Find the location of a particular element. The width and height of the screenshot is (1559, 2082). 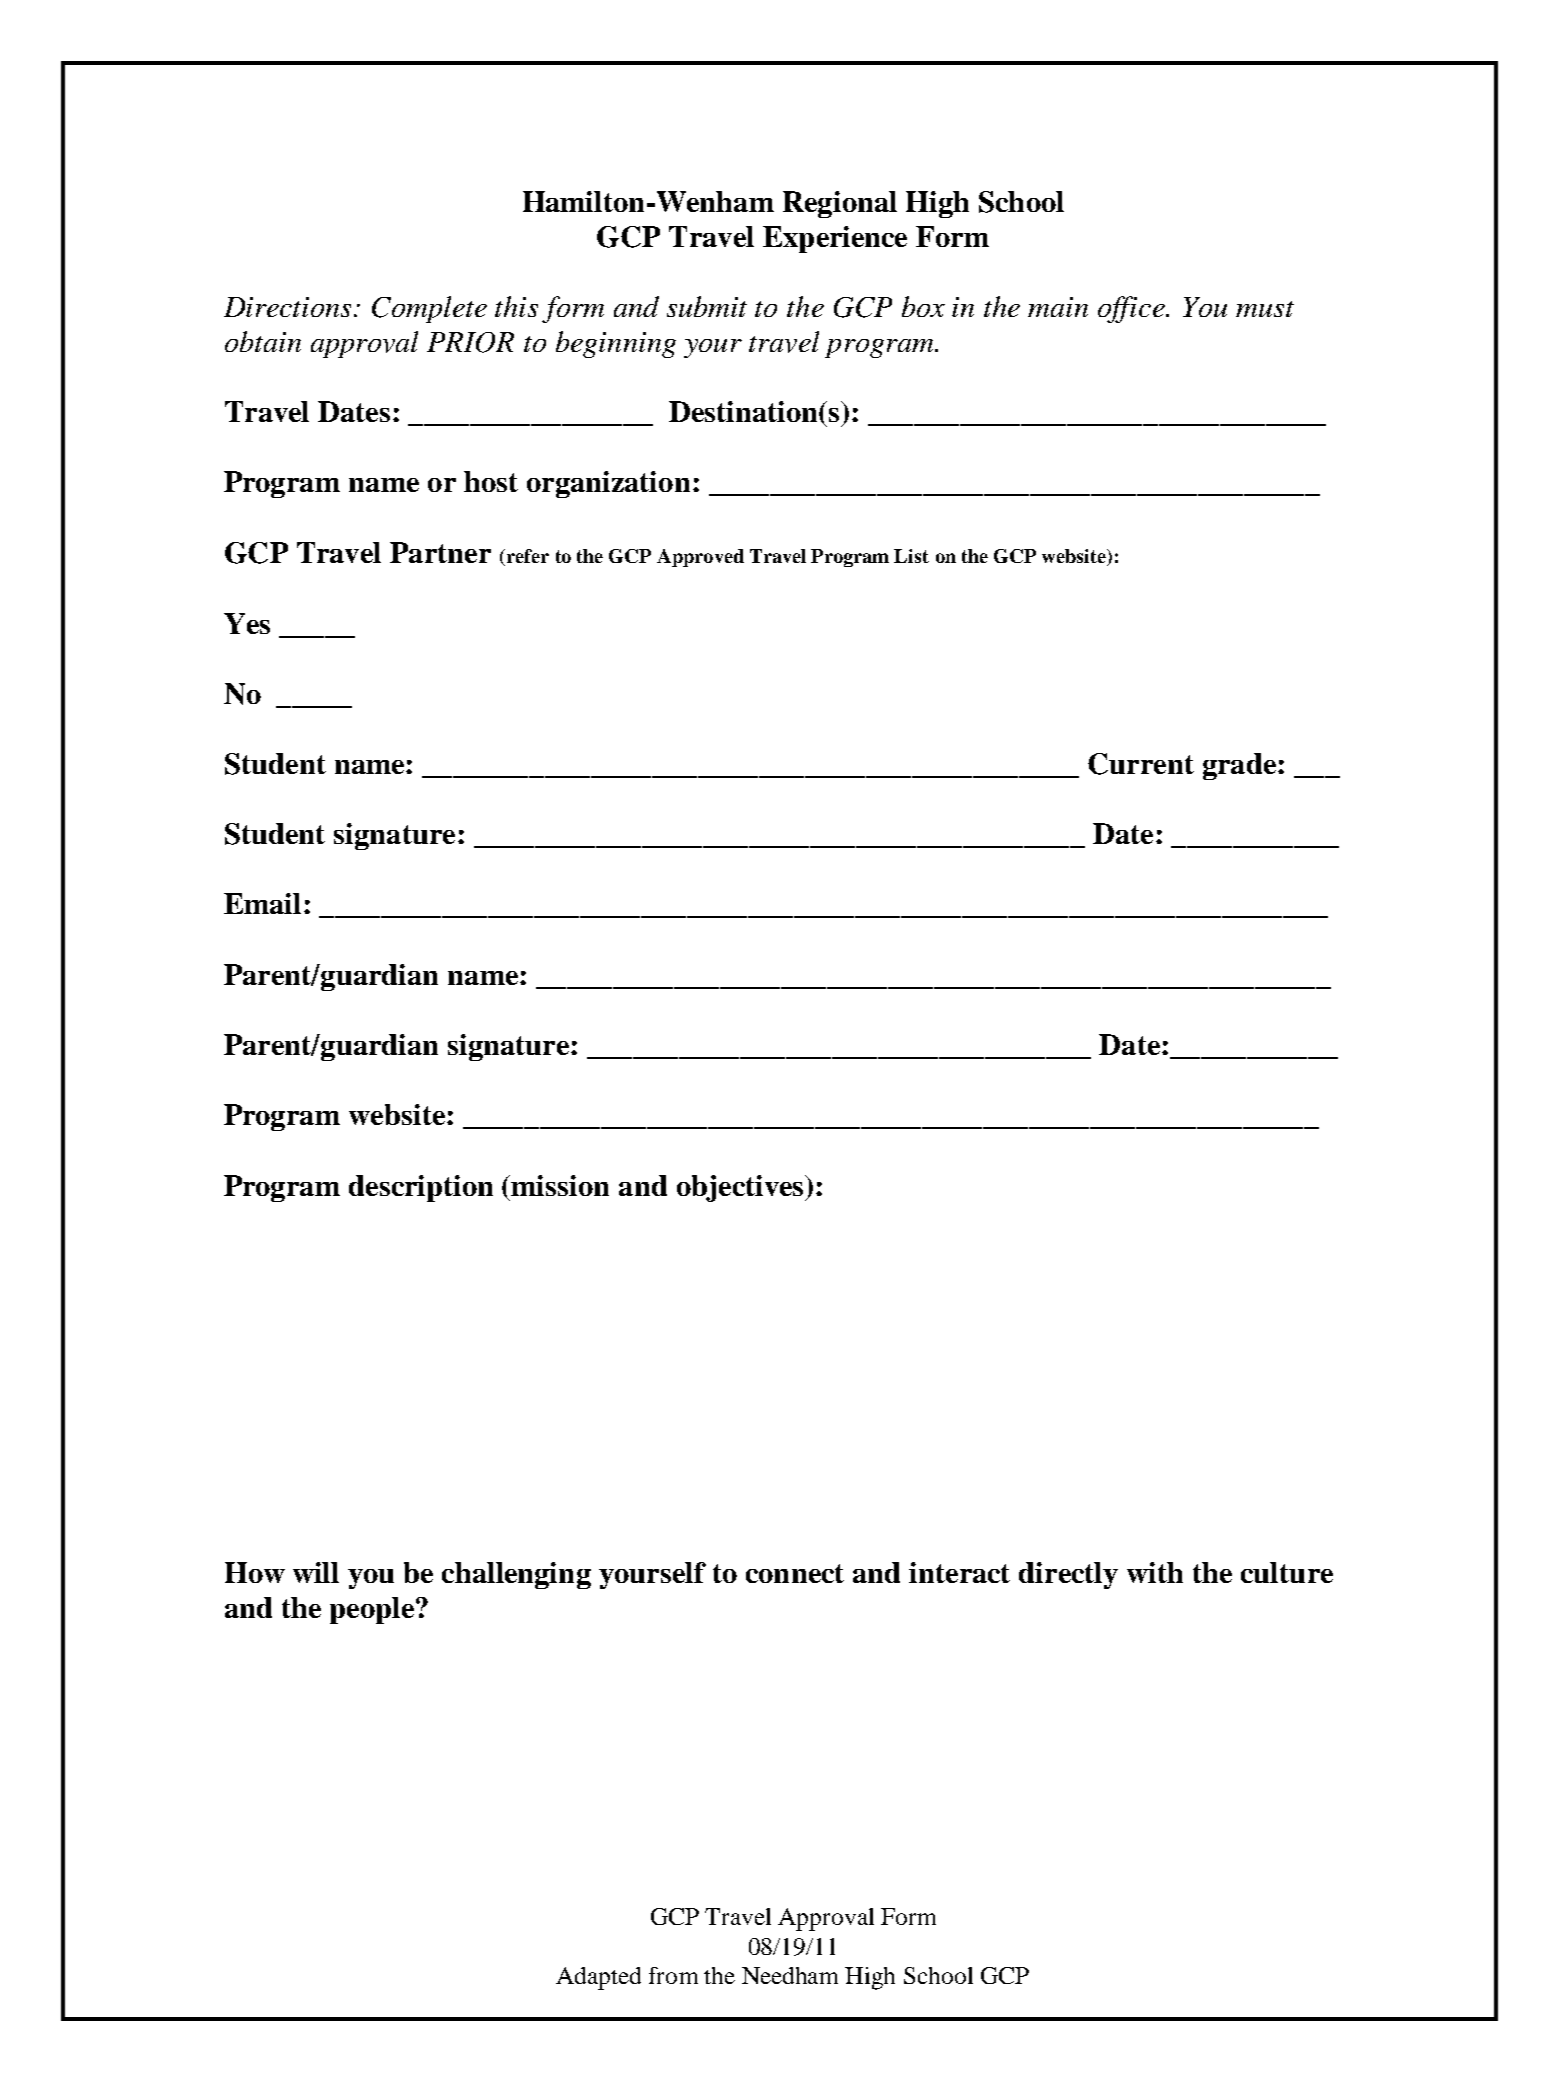

Adapted is located at coordinates (598, 1978).
